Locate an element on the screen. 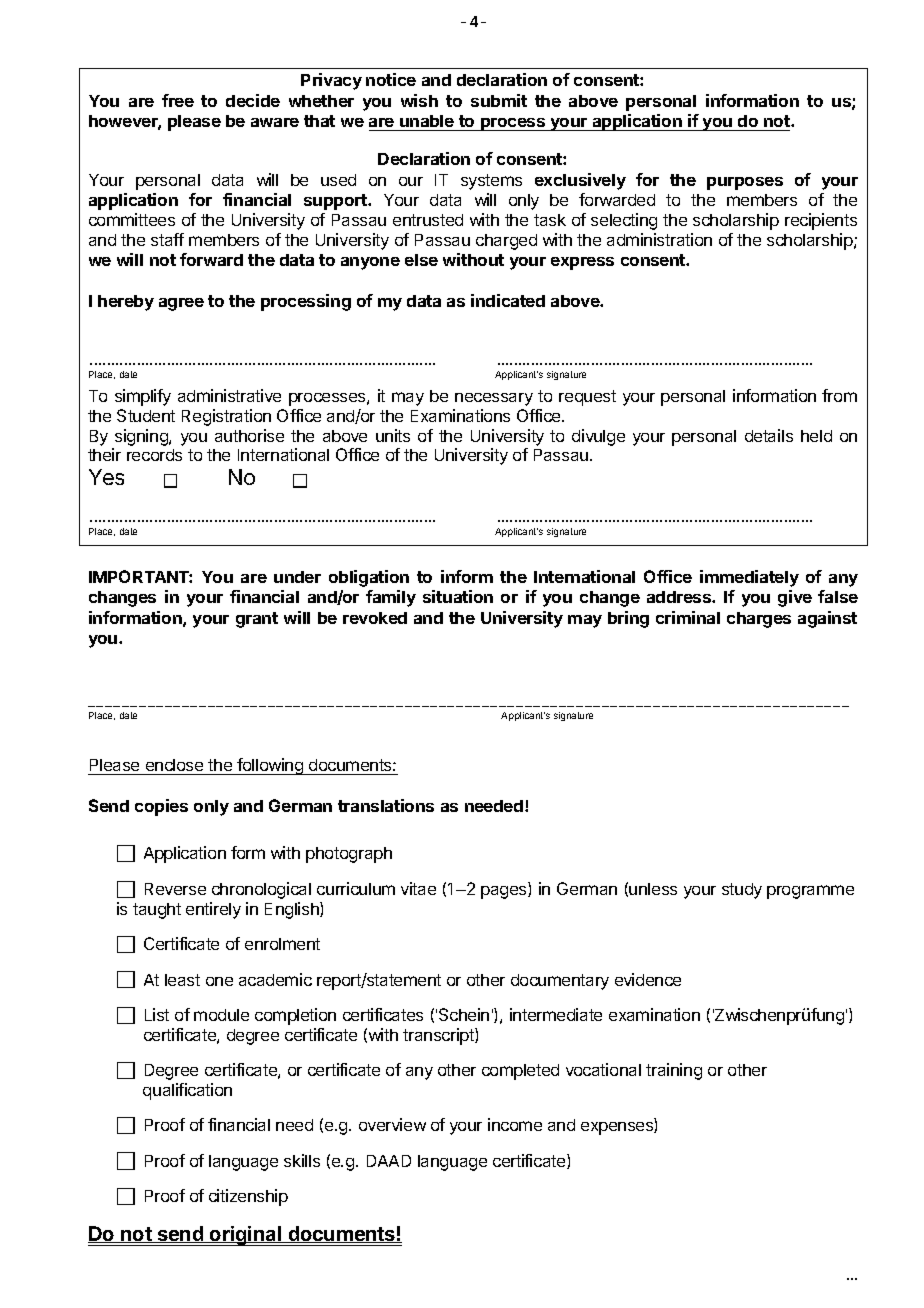  details is located at coordinates (769, 435).
